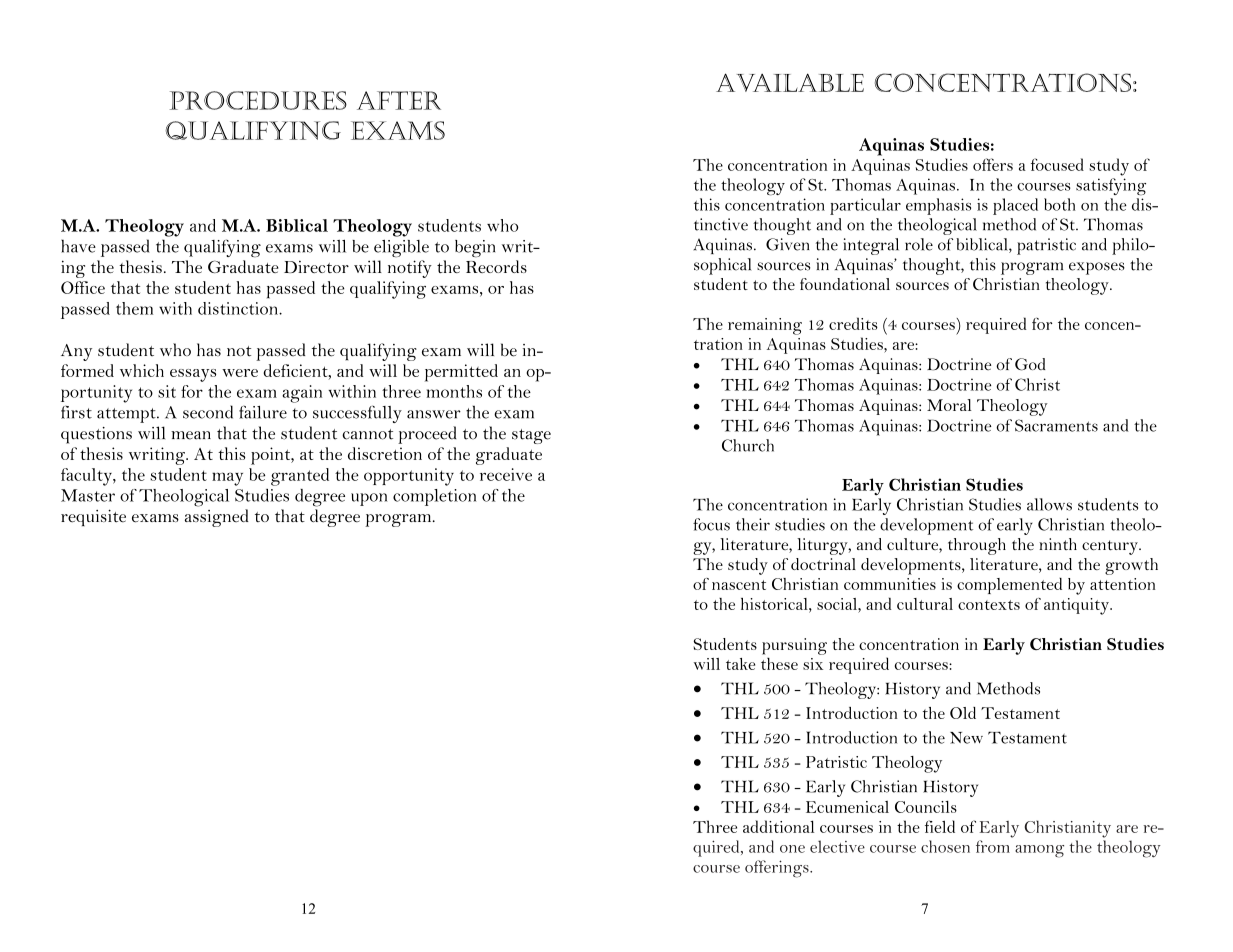 This screenshot has width=1233, height=952. What do you see at coordinates (790, 82) in the screenshot?
I see `Available` at bounding box center [790, 82].
